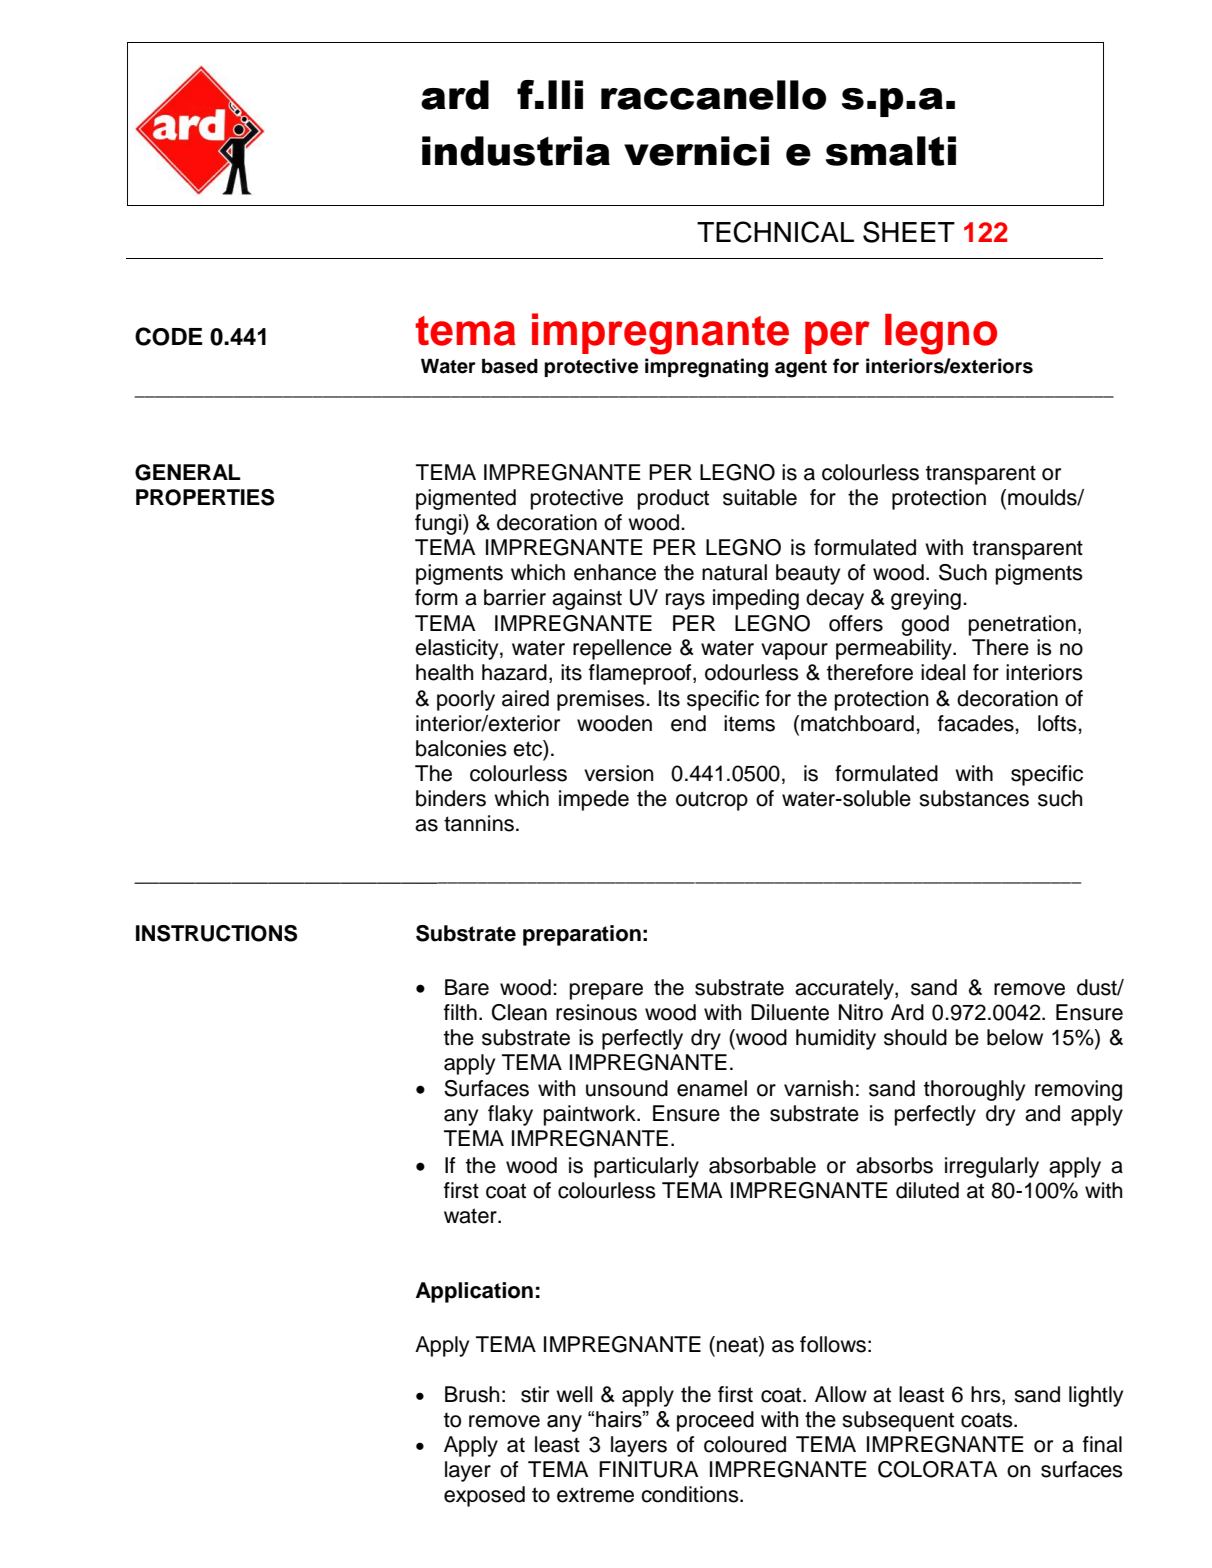 The image size is (1212, 1568). What do you see at coordinates (602, 700) in the page?
I see `premises` at bounding box center [602, 700].
